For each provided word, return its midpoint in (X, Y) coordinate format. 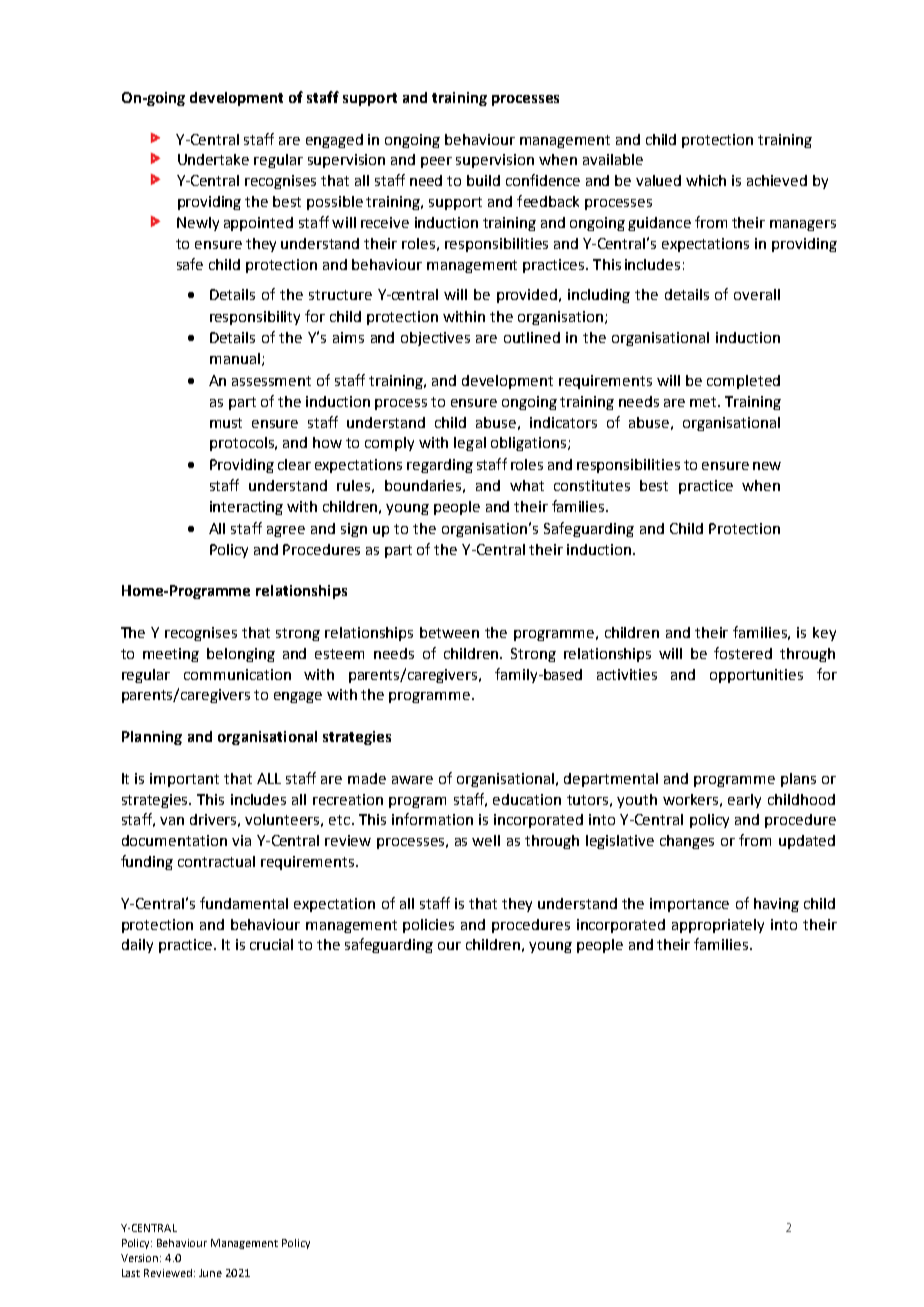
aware (412, 780)
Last (131, 1273)
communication (237, 674)
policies (428, 926)
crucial (271, 944)
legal (470, 444)
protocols (243, 444)
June (210, 1273)
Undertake (213, 159)
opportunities (756, 676)
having (776, 905)
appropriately (718, 926)
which (706, 180)
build (483, 180)
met (704, 402)
